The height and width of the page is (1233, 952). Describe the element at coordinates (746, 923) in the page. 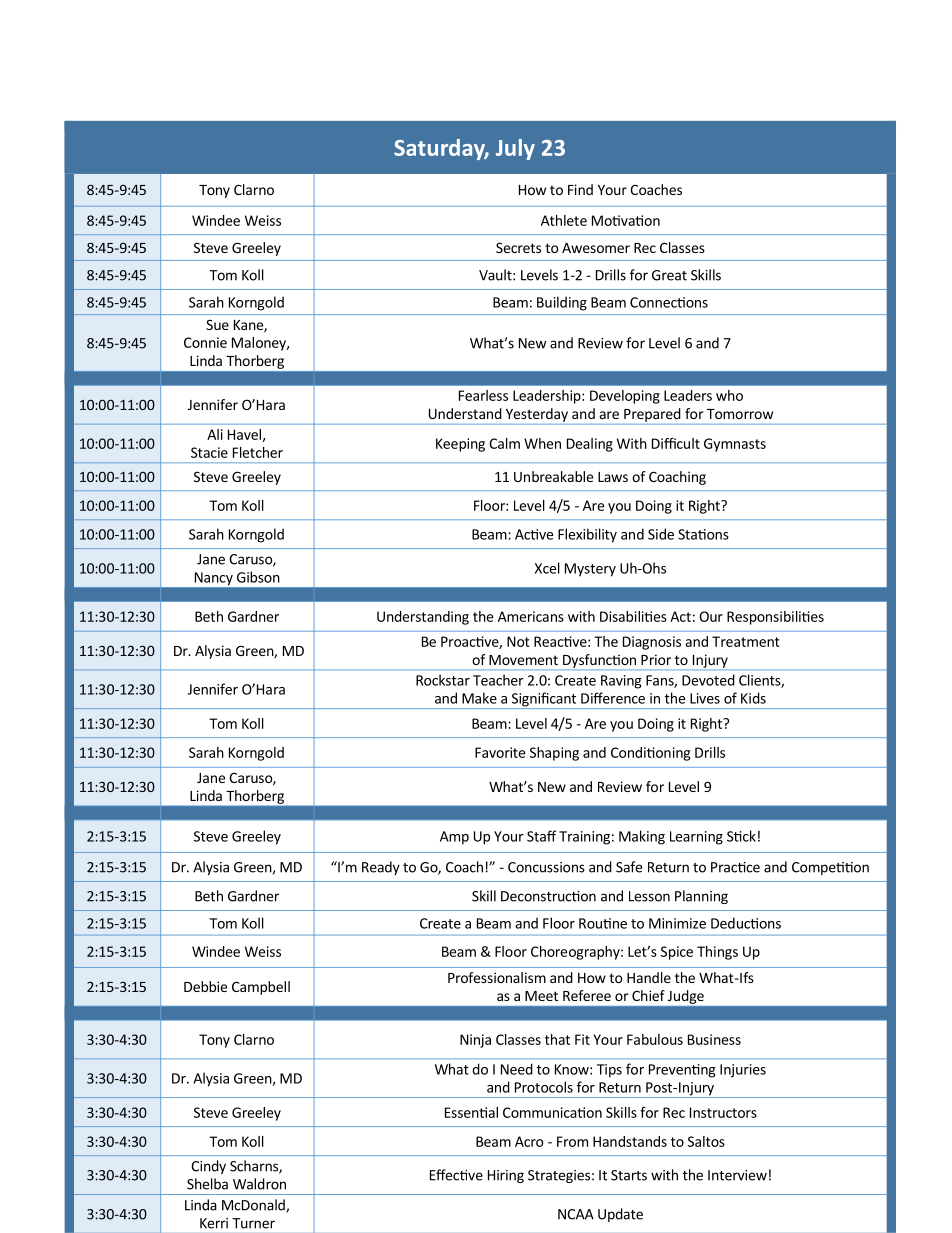

I see `Deductions` at that location.
